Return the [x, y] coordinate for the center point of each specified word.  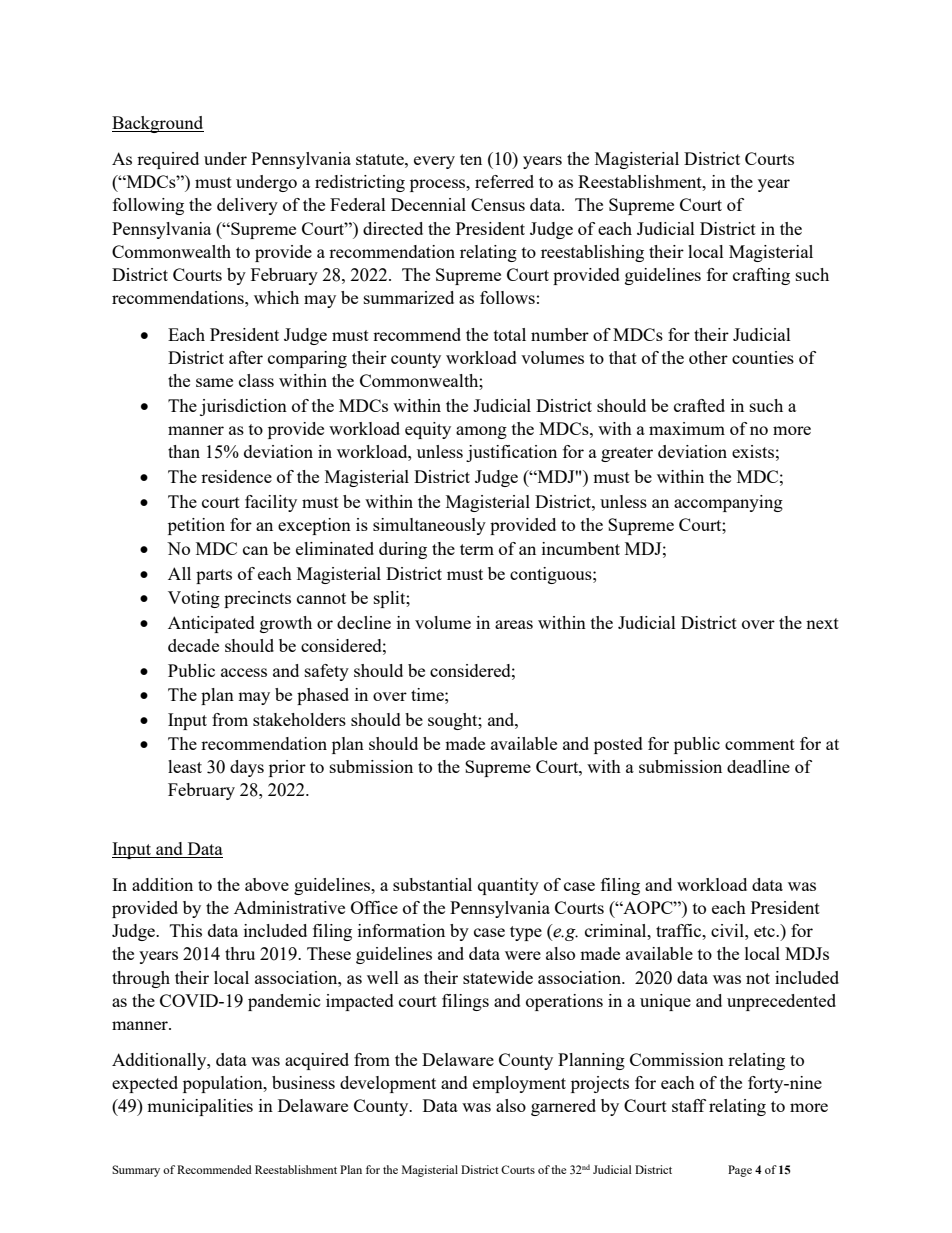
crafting [761, 276]
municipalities [200, 1107]
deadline [758, 766]
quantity [508, 886]
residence [236, 476]
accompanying [728, 503]
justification [511, 453]
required [168, 160]
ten [471, 159]
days [247, 768]
